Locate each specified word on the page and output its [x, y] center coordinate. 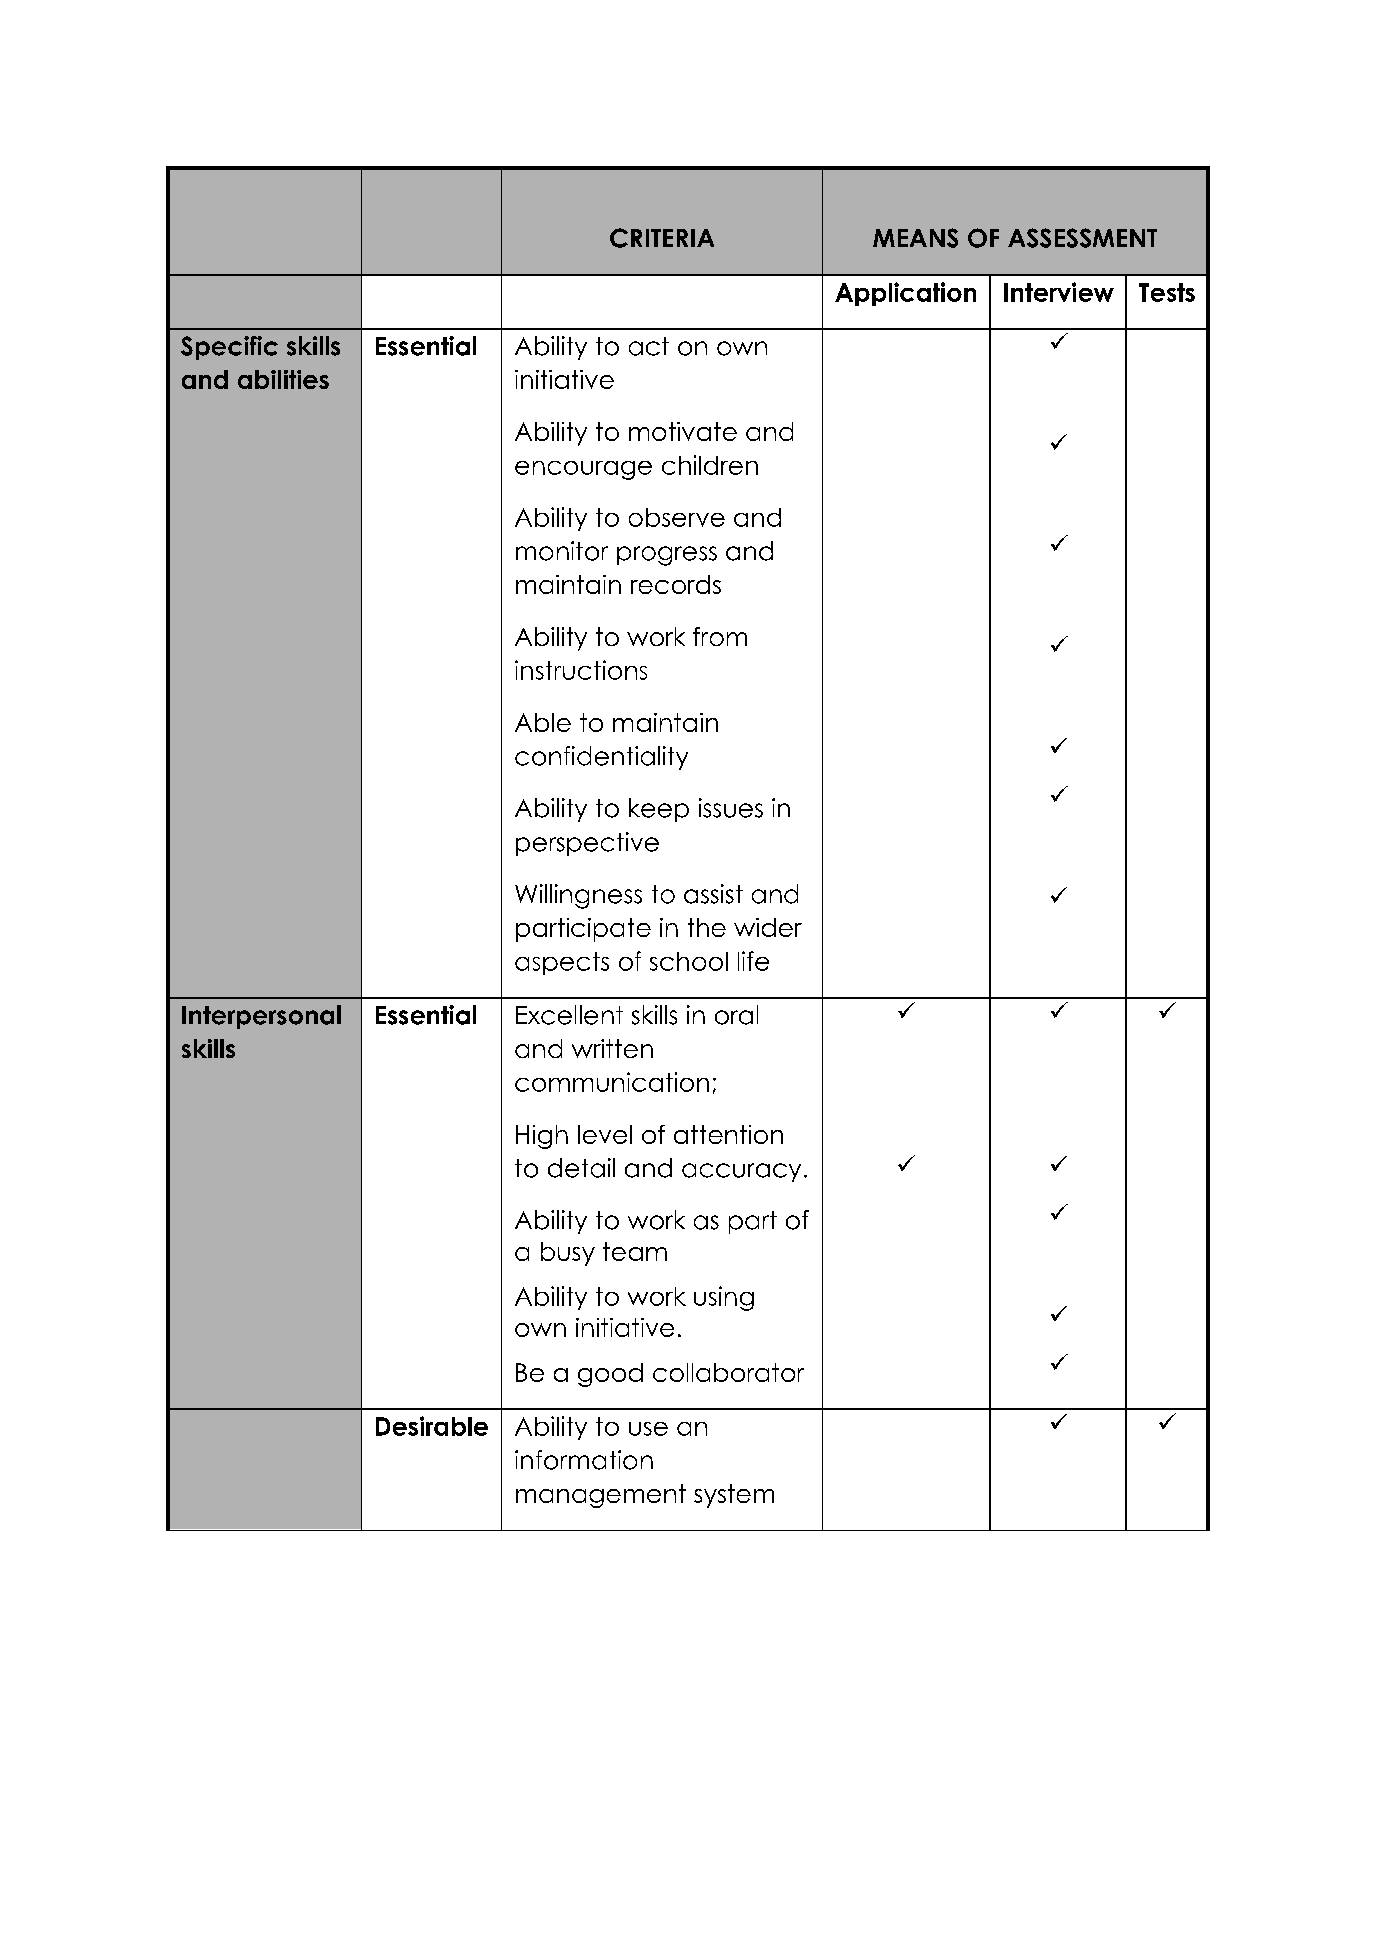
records [676, 584]
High [542, 1137]
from [720, 636]
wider [768, 927]
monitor [562, 551]
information [584, 1460]
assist [713, 894]
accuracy [741, 1172]
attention [728, 1134]
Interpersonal [261, 1017]
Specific [229, 348]
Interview [1059, 292]
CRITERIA [662, 238]
